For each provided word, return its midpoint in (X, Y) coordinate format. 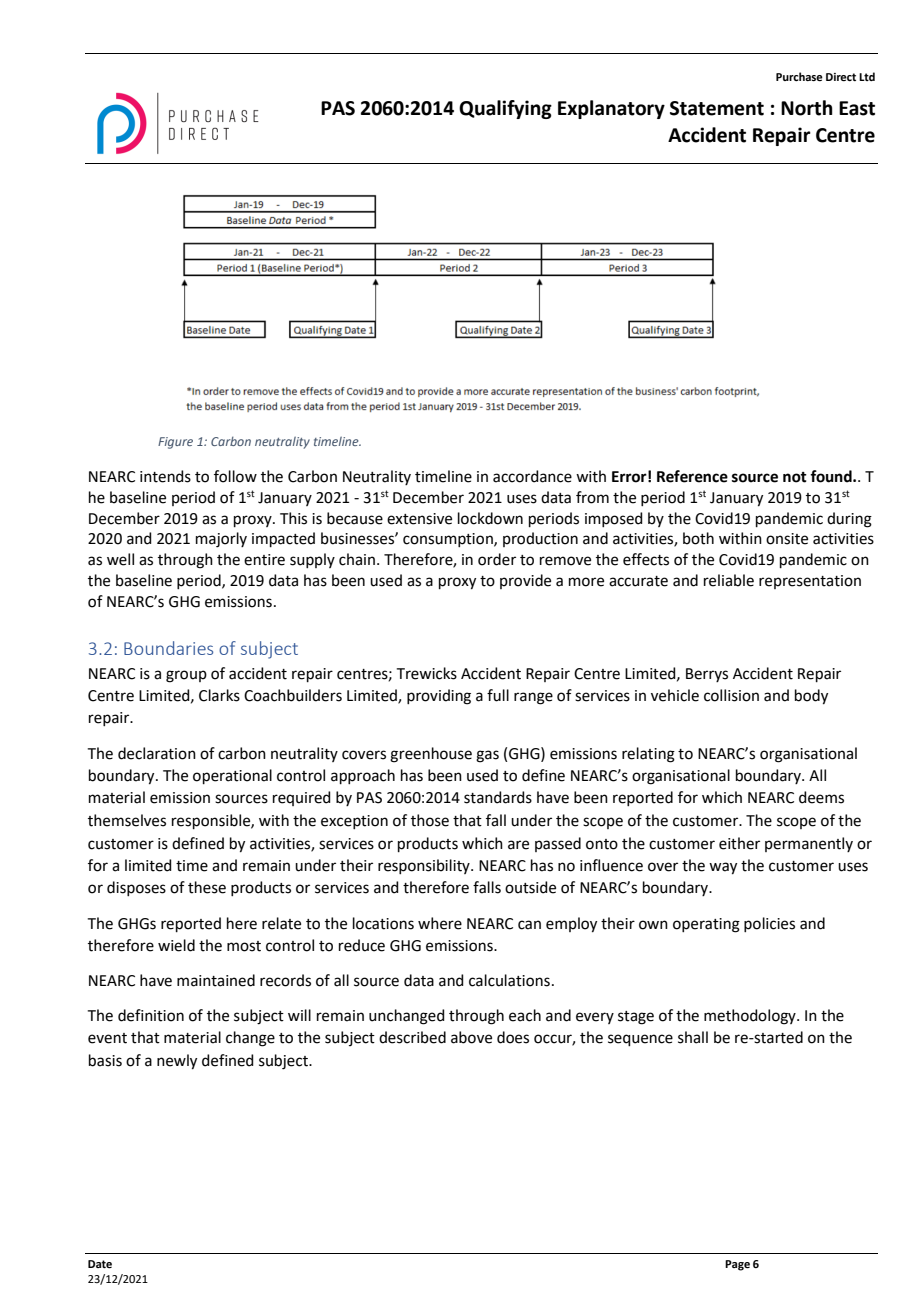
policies (769, 924)
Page (737, 1265)
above (471, 1037)
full (498, 695)
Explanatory (611, 109)
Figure (175, 443)
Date (100, 1264)
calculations (509, 980)
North (807, 108)
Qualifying (505, 109)
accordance (532, 476)
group (186, 676)
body (811, 697)
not (795, 477)
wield (176, 945)
